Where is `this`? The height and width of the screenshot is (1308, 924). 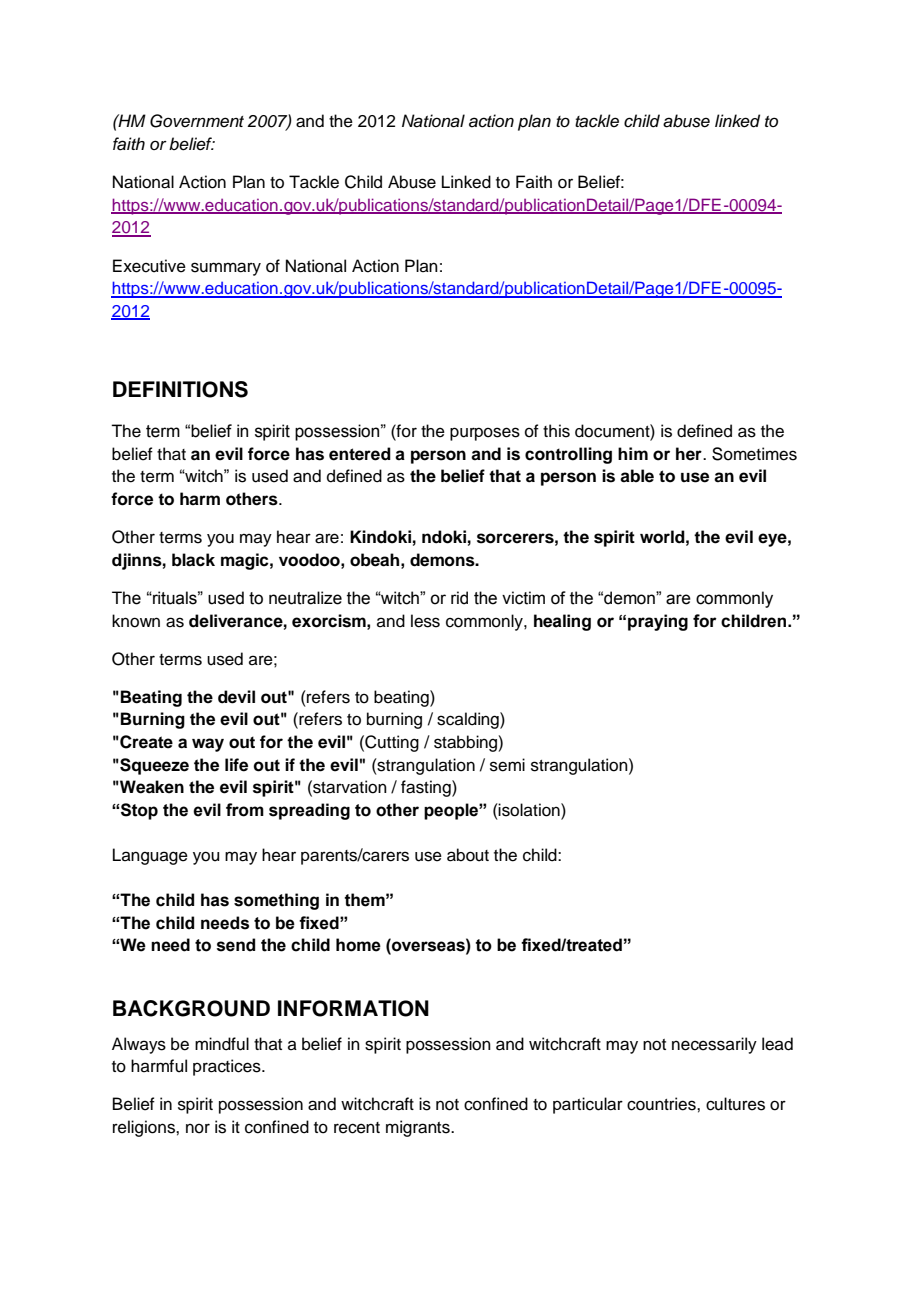
this is located at coordinates (556, 431).
